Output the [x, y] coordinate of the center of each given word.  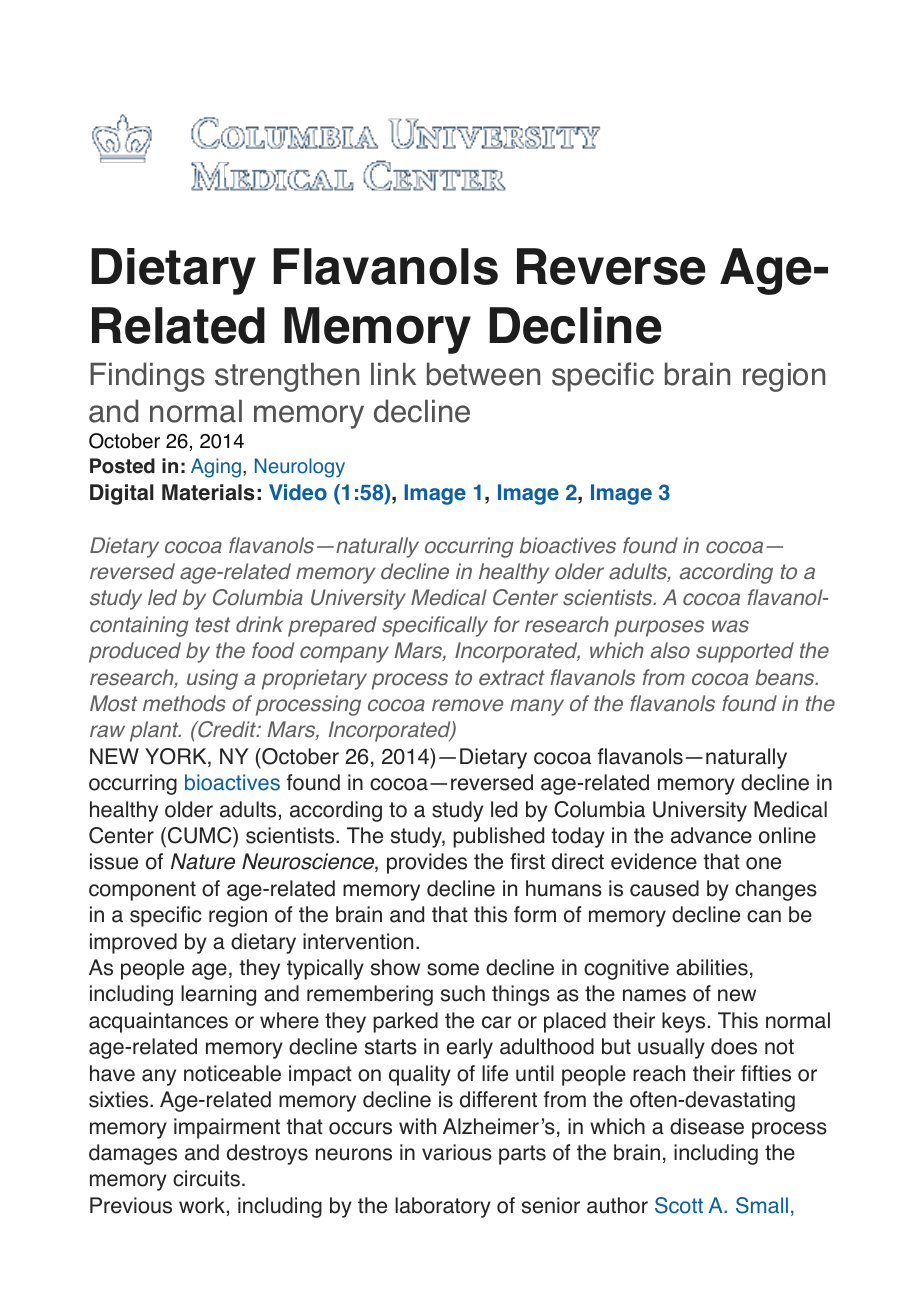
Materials [208, 492]
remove [468, 705]
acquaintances [158, 1022]
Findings [147, 377]
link [393, 373]
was [730, 626]
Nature [203, 861]
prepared [332, 626]
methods [184, 703]
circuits [206, 1178]
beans [786, 677]
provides [427, 863]
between [483, 374]
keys [683, 1022]
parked [405, 1022]
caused [664, 888]
